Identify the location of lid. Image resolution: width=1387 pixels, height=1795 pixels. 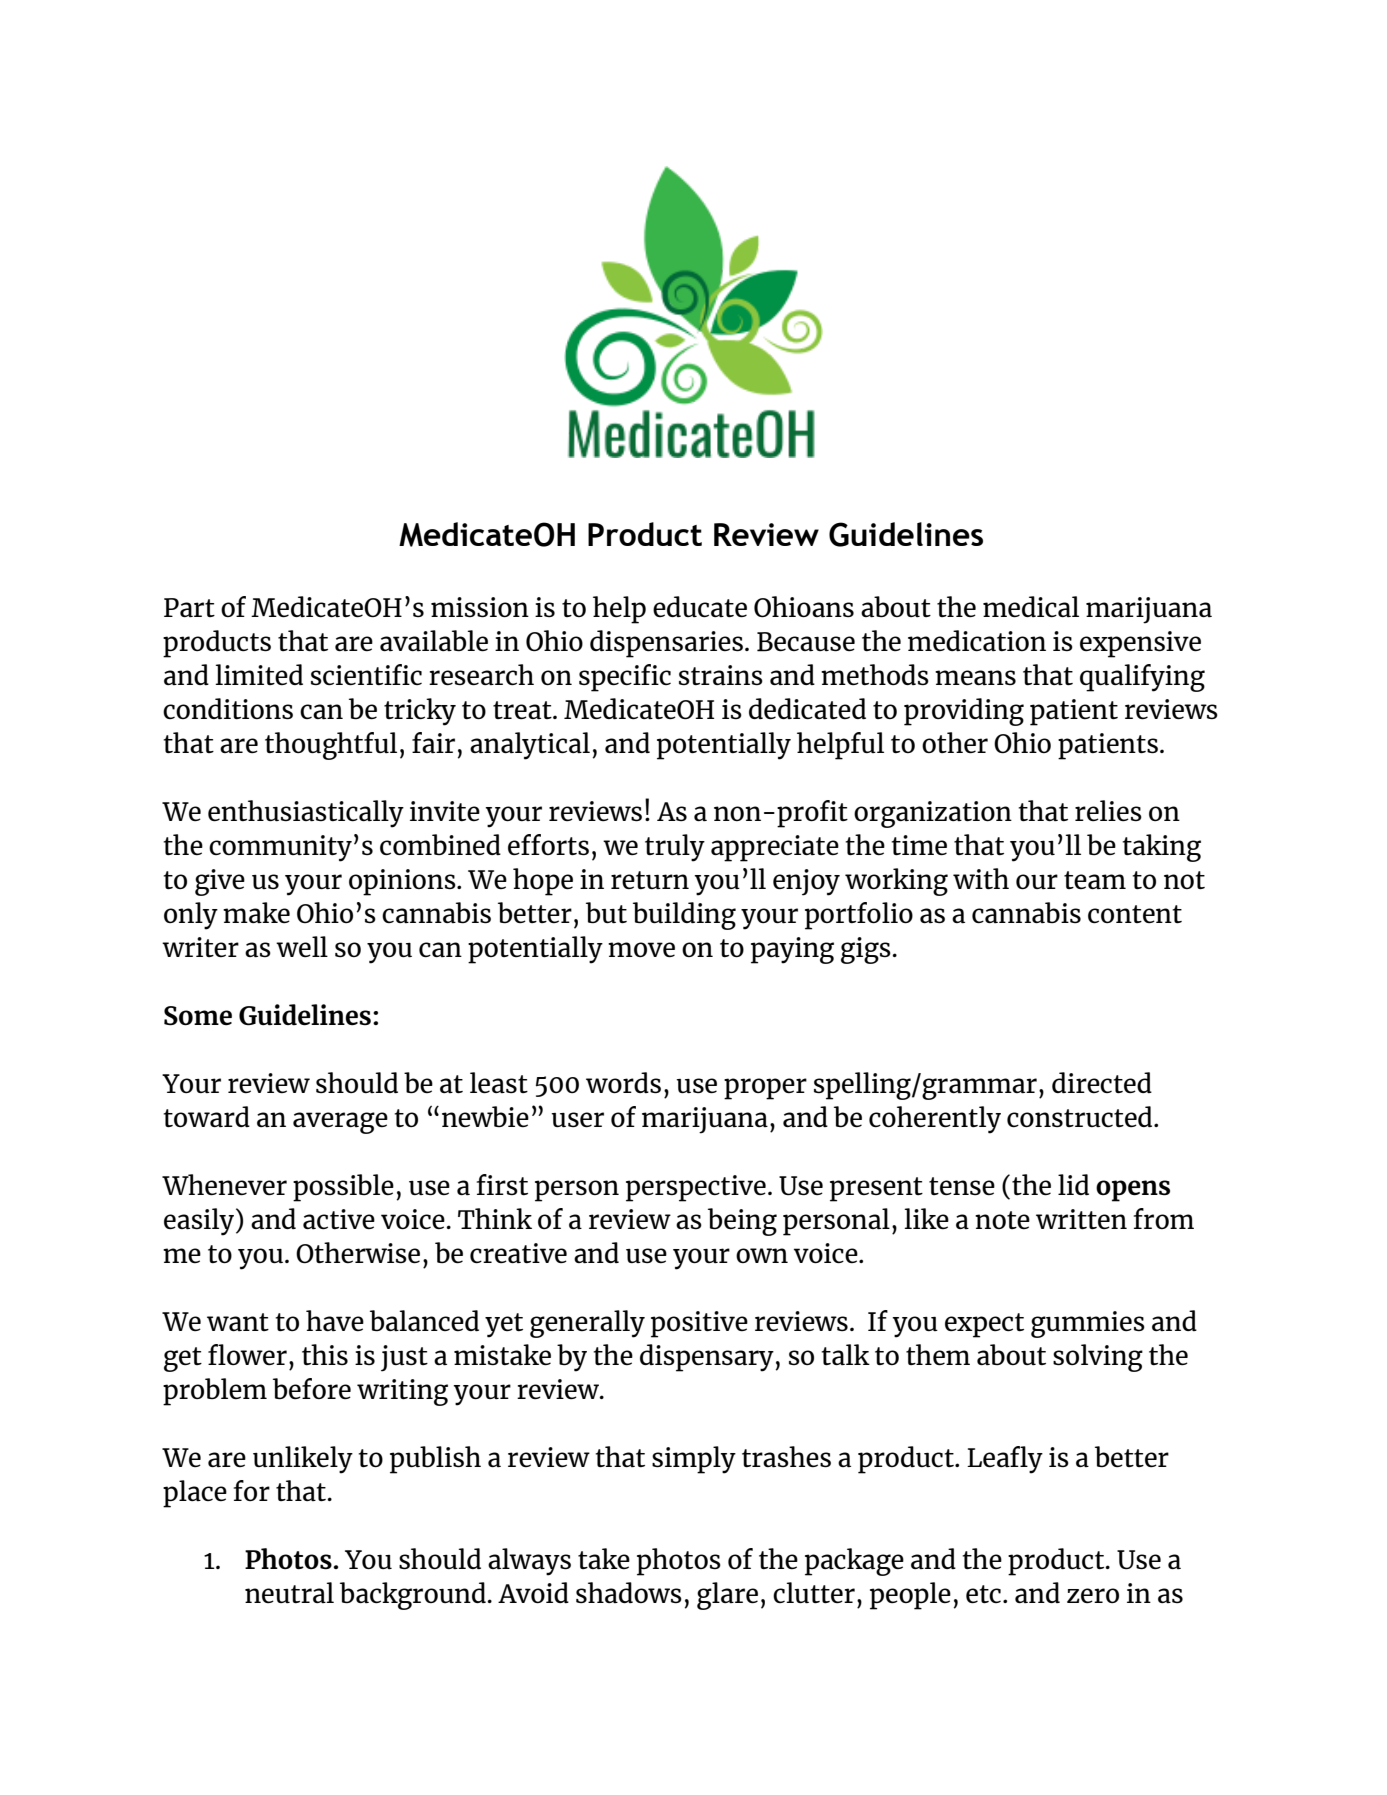
(1073, 1184).
